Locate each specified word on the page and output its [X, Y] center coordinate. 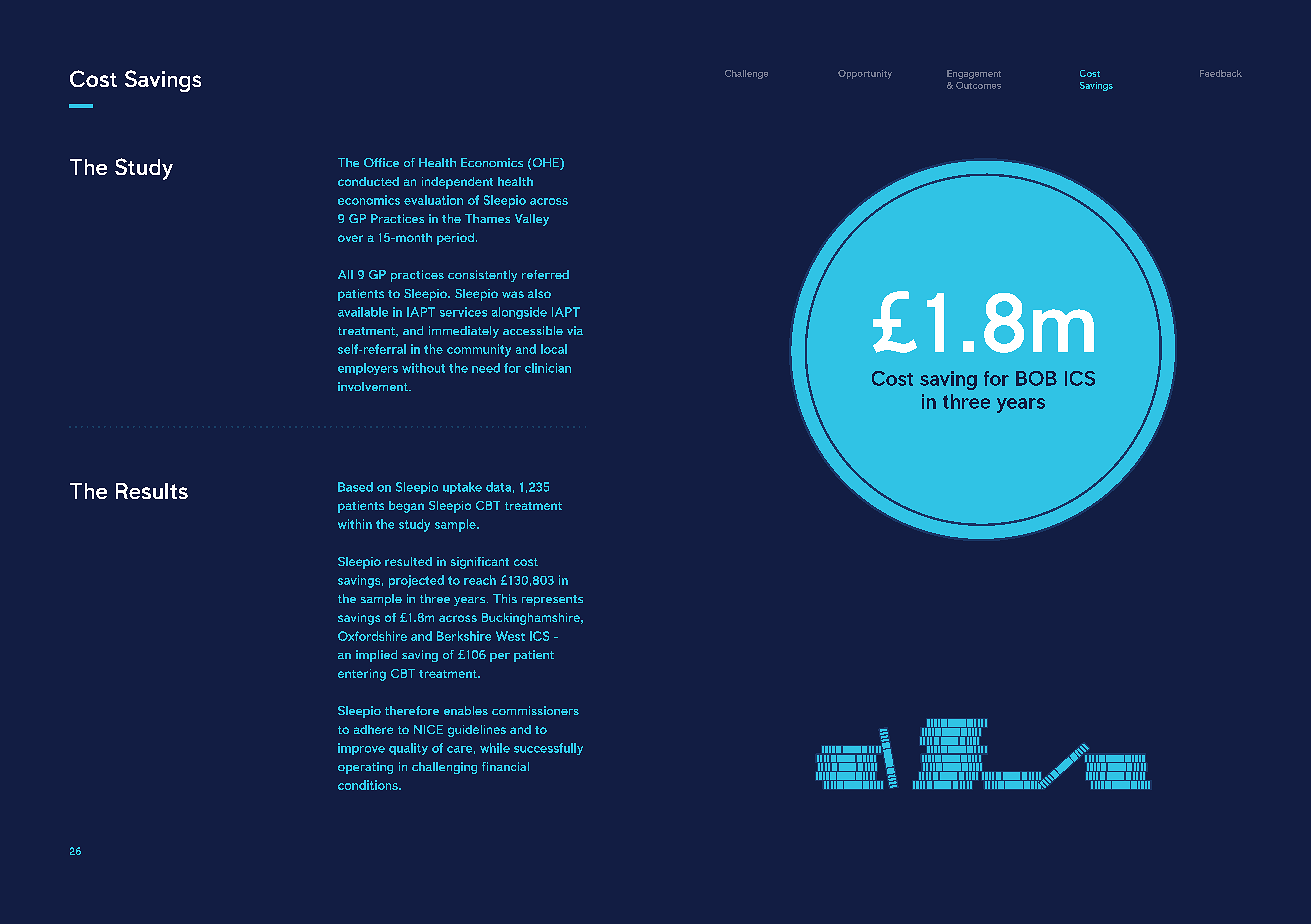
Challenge [746, 74]
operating [365, 768]
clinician [548, 368]
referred [545, 274]
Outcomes [978, 85]
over [350, 238]
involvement [374, 386]
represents [552, 600]
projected [416, 581]
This [505, 598]
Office [381, 162]
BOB [1036, 378]
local [554, 349]
